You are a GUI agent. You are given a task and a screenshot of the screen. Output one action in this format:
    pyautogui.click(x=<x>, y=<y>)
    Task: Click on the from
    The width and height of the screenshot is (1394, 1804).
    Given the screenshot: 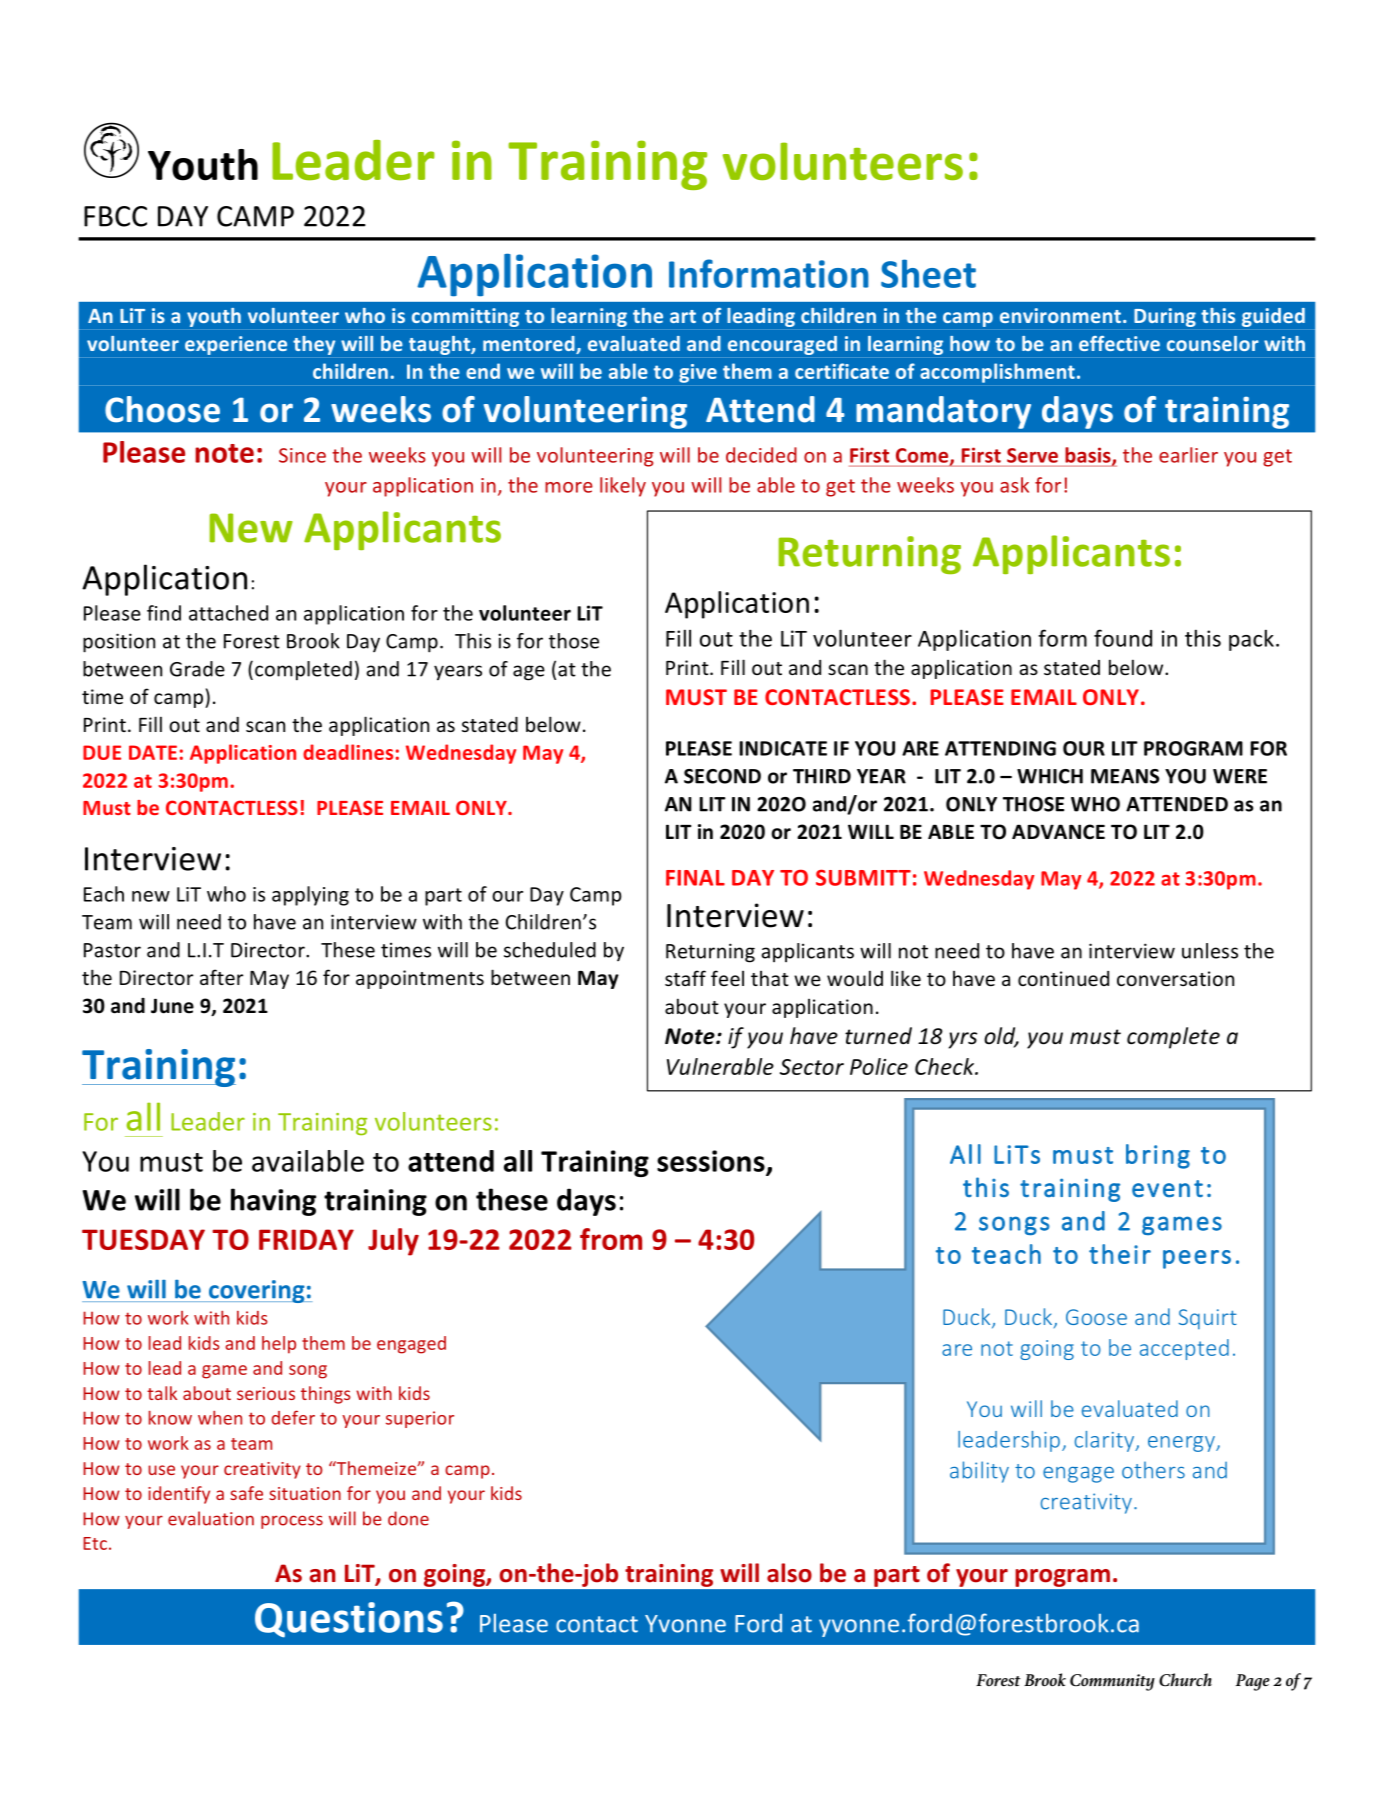 What is the action you would take?
    pyautogui.click(x=611, y=1239)
